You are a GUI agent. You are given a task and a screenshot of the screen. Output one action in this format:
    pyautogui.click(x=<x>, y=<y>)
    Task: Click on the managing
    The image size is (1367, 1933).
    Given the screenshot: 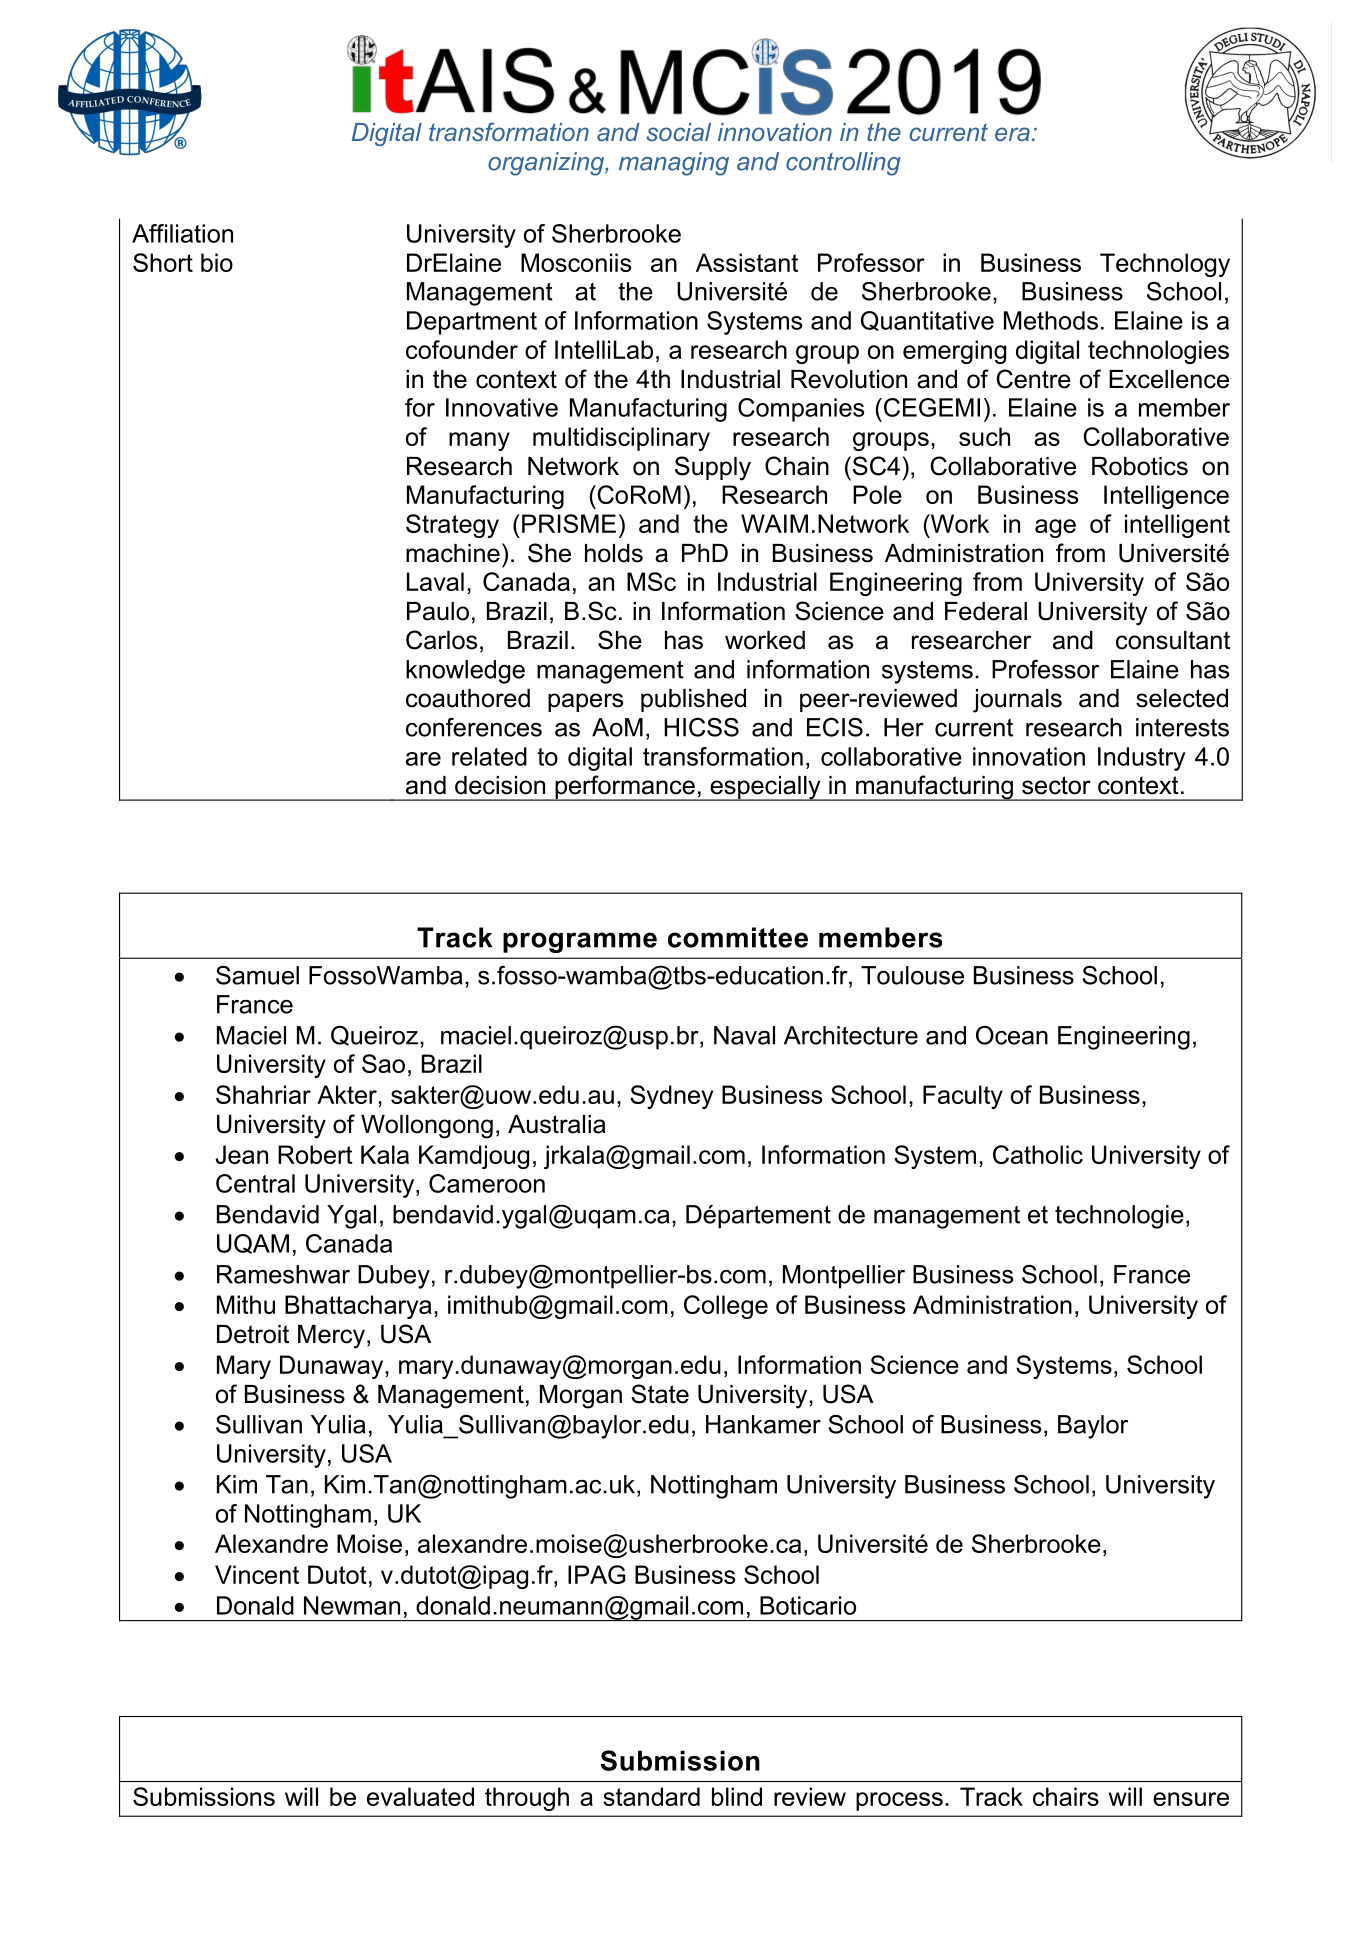 What is the action you would take?
    pyautogui.click(x=674, y=164)
